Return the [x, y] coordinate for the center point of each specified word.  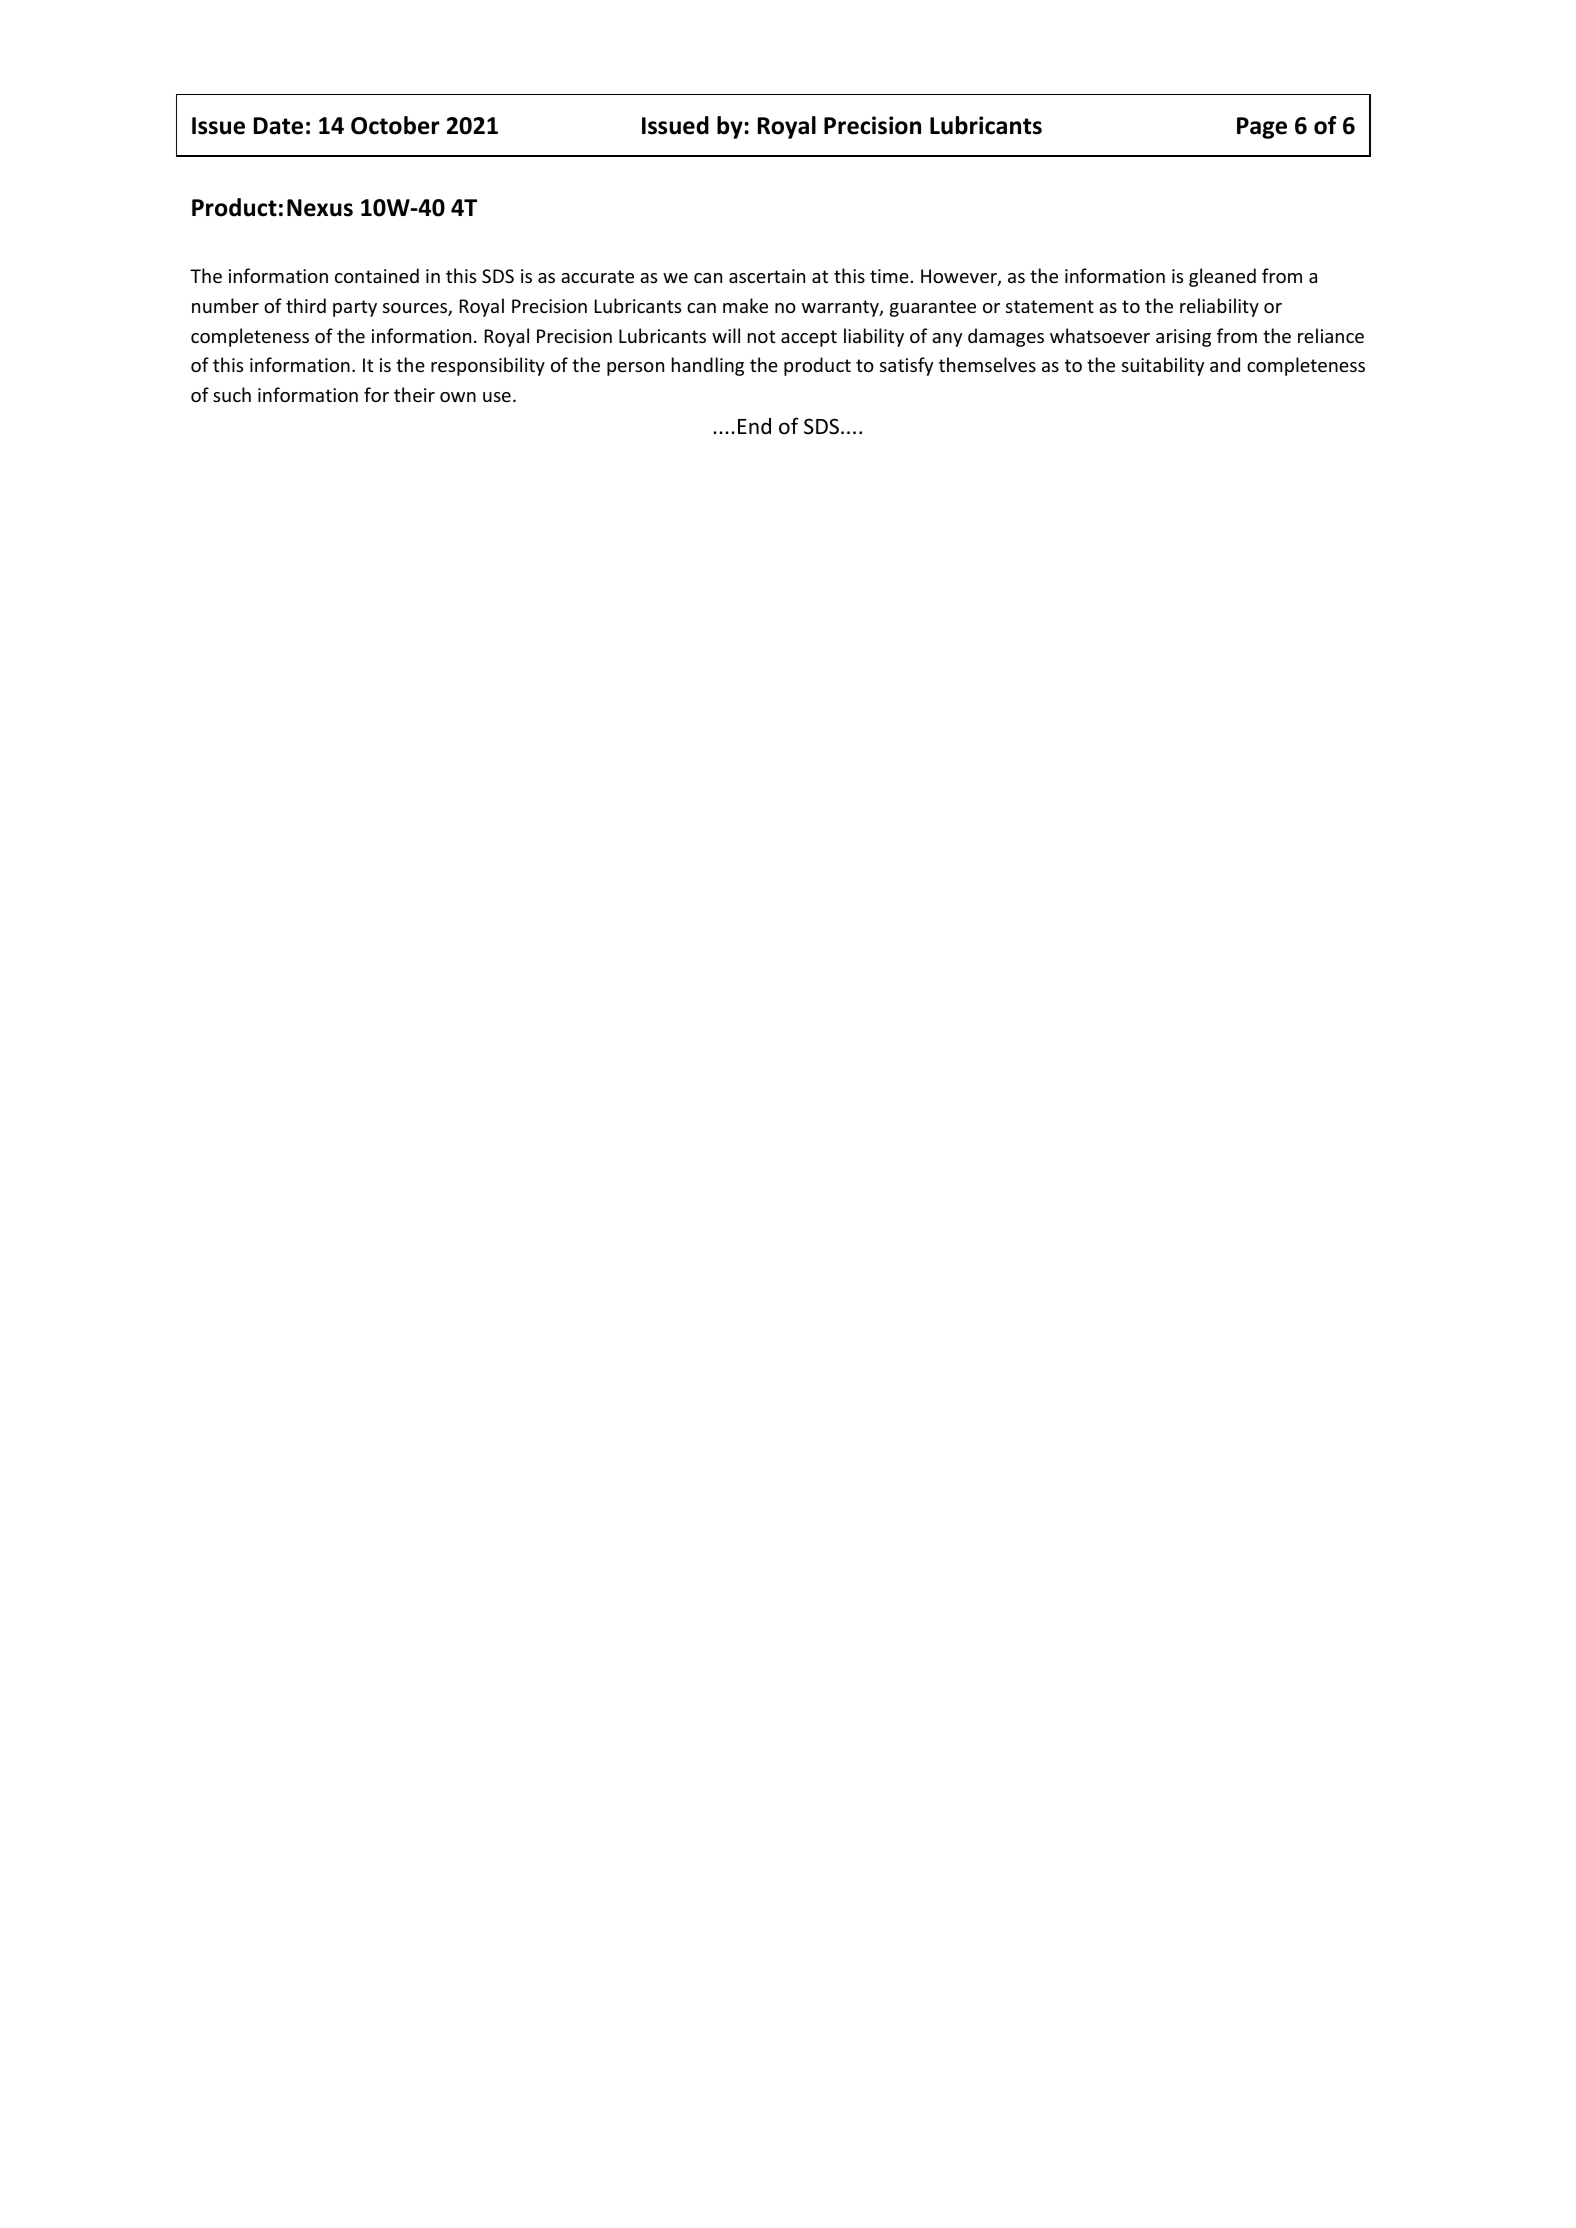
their [414, 394]
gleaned [1222, 277]
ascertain [767, 276]
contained [377, 275]
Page [1262, 128]
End [754, 426]
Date [278, 126]
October [395, 125]
